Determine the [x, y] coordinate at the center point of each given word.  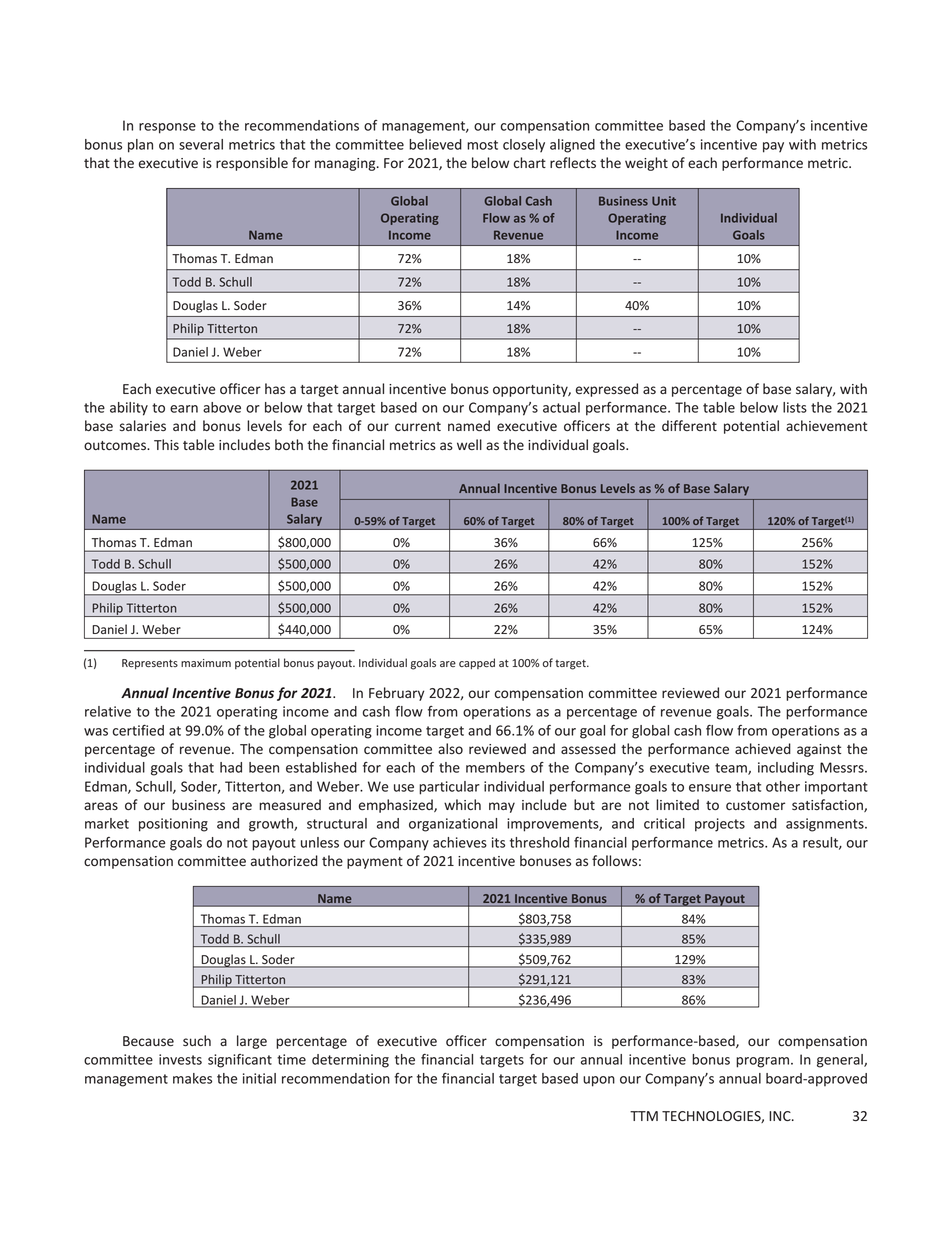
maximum [206, 663]
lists [795, 407]
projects [720, 825]
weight [646, 164]
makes [192, 1078]
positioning [173, 825]
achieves [460, 842]
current [418, 426]
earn [184, 409]
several [201, 144]
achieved [763, 748]
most [482, 145]
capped [477, 663]
